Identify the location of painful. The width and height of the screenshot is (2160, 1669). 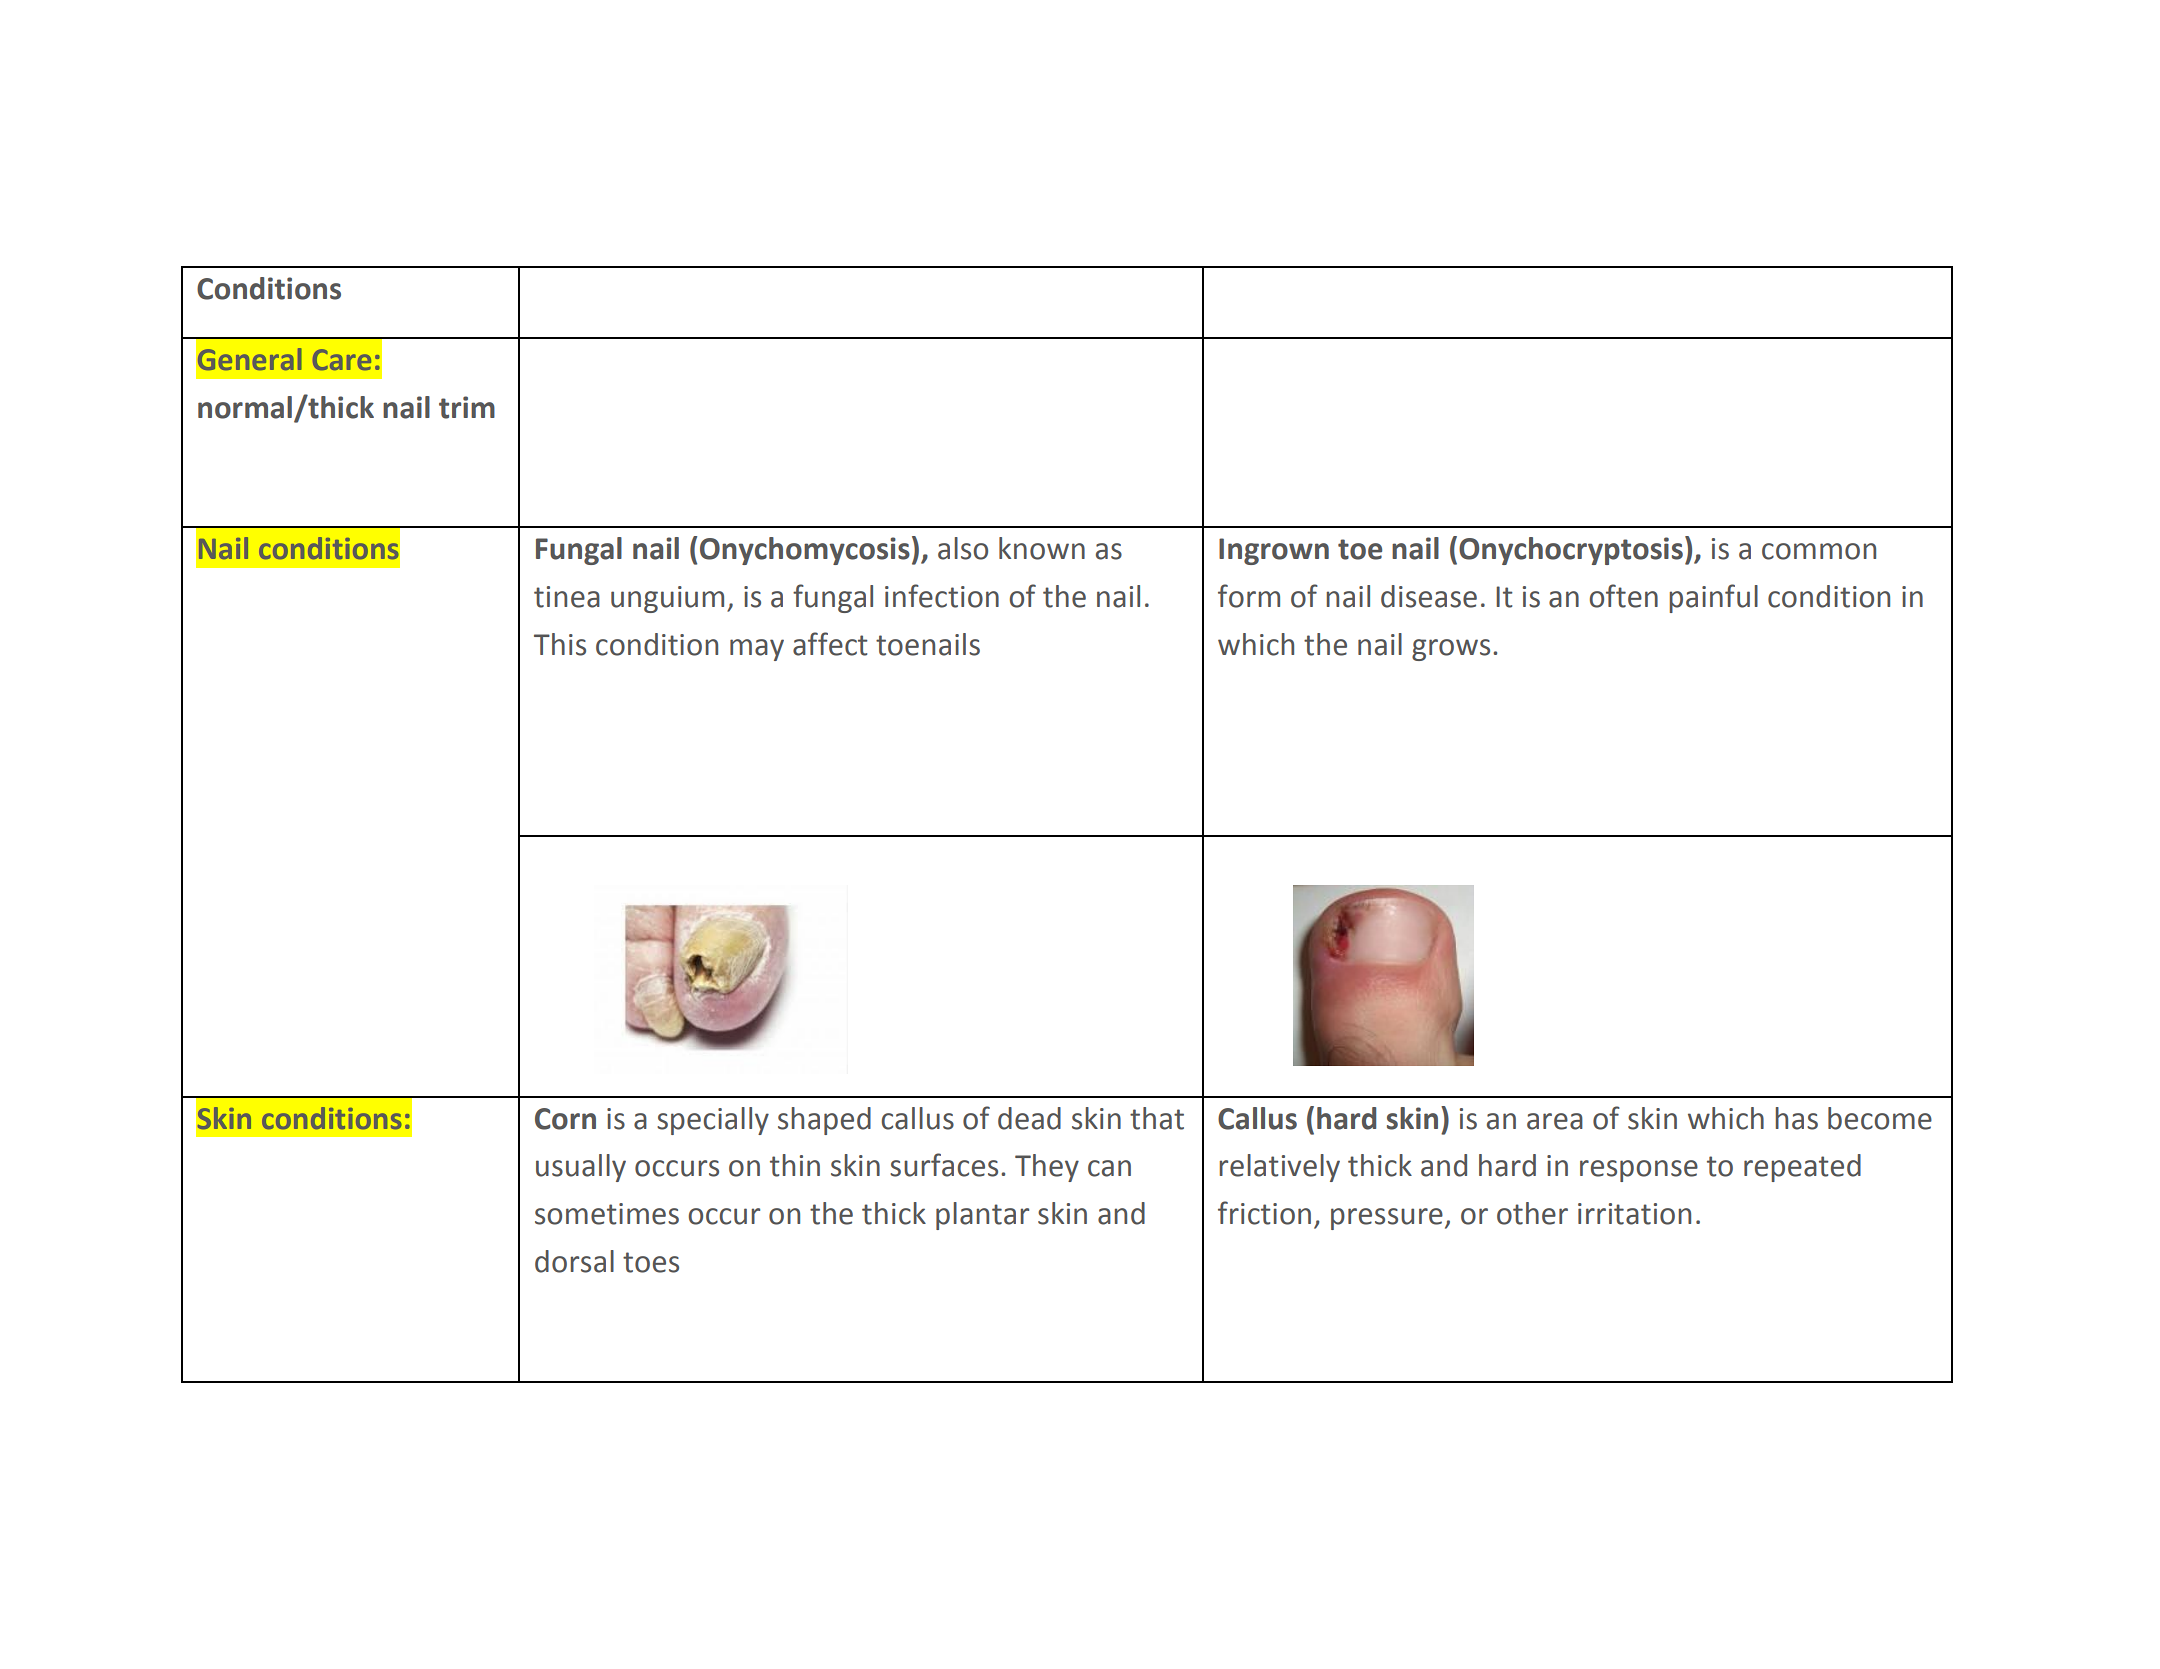
(1713, 598).
